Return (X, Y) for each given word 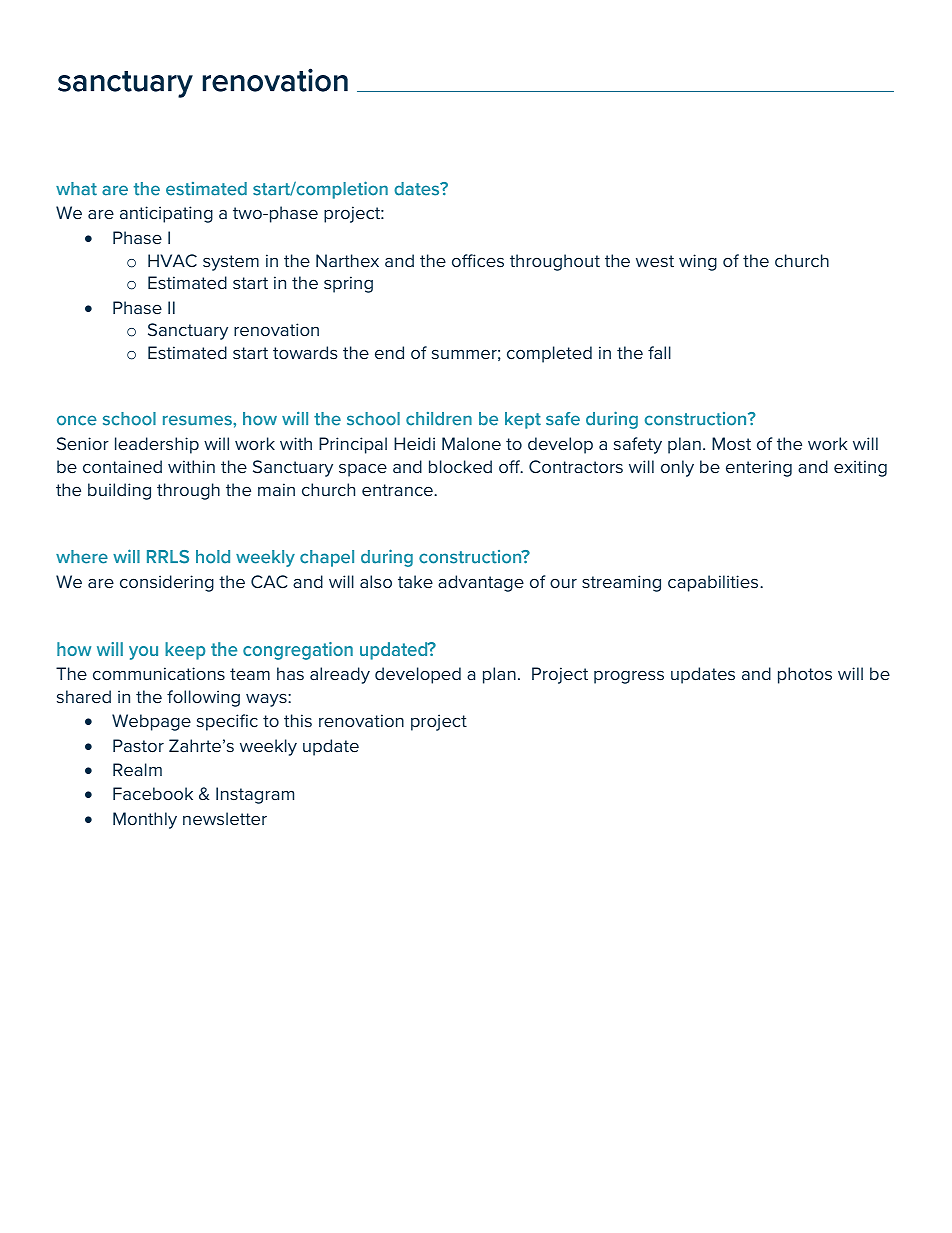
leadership (157, 445)
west (655, 261)
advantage (481, 583)
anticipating (166, 214)
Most (731, 443)
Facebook (153, 793)
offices (478, 260)
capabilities (714, 583)
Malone (471, 443)
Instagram (255, 795)
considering (167, 583)
